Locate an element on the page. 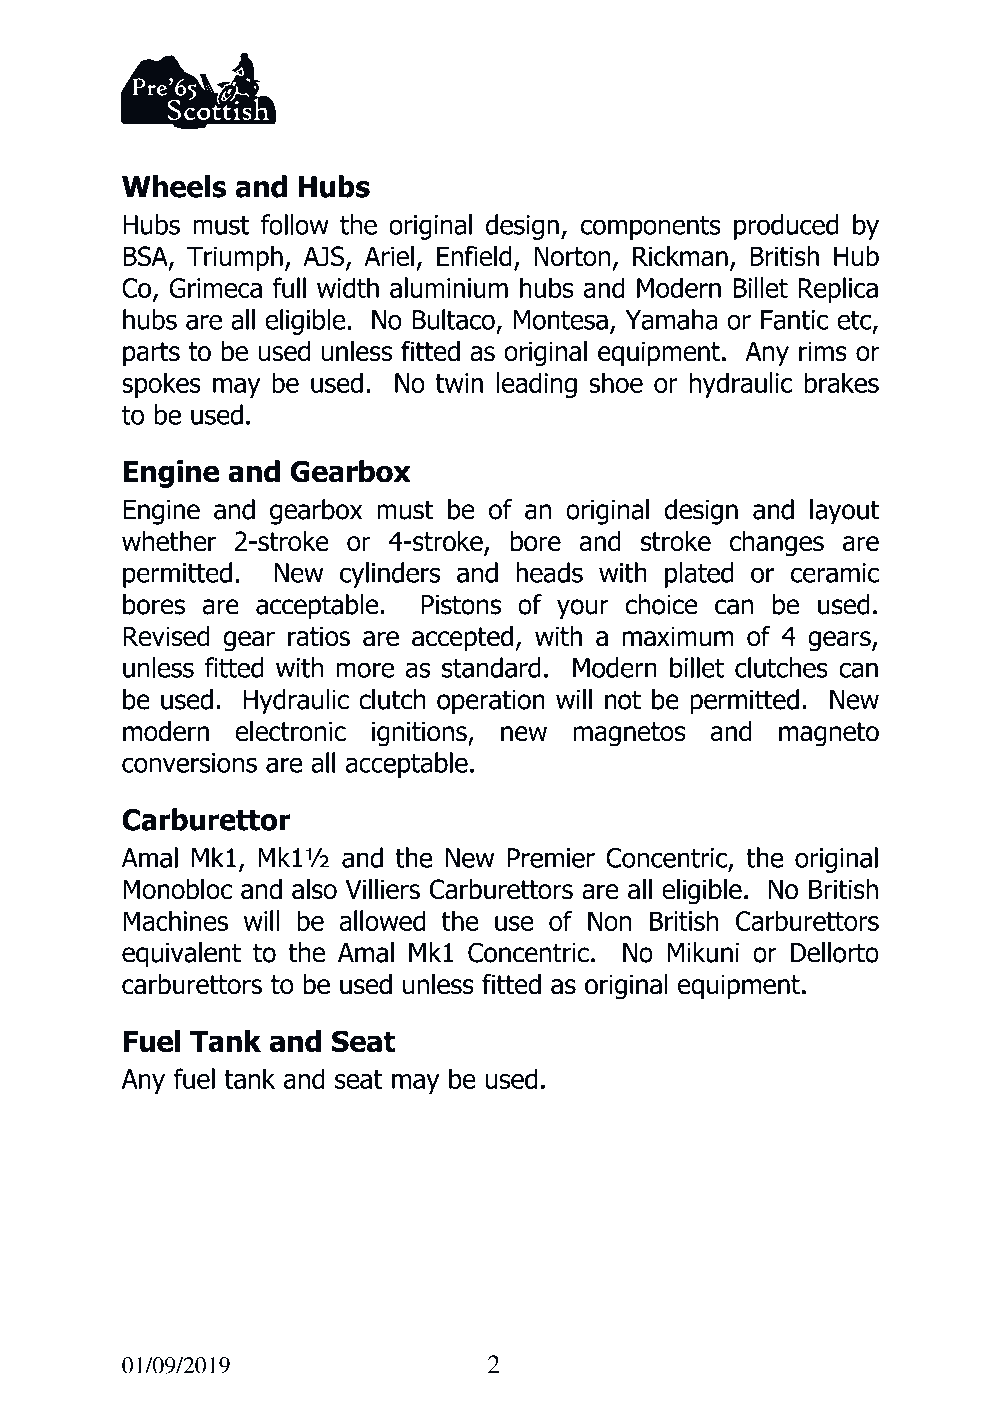 Image resolution: width=1002 pixels, height=1419 pixels. follow is located at coordinates (295, 224).
